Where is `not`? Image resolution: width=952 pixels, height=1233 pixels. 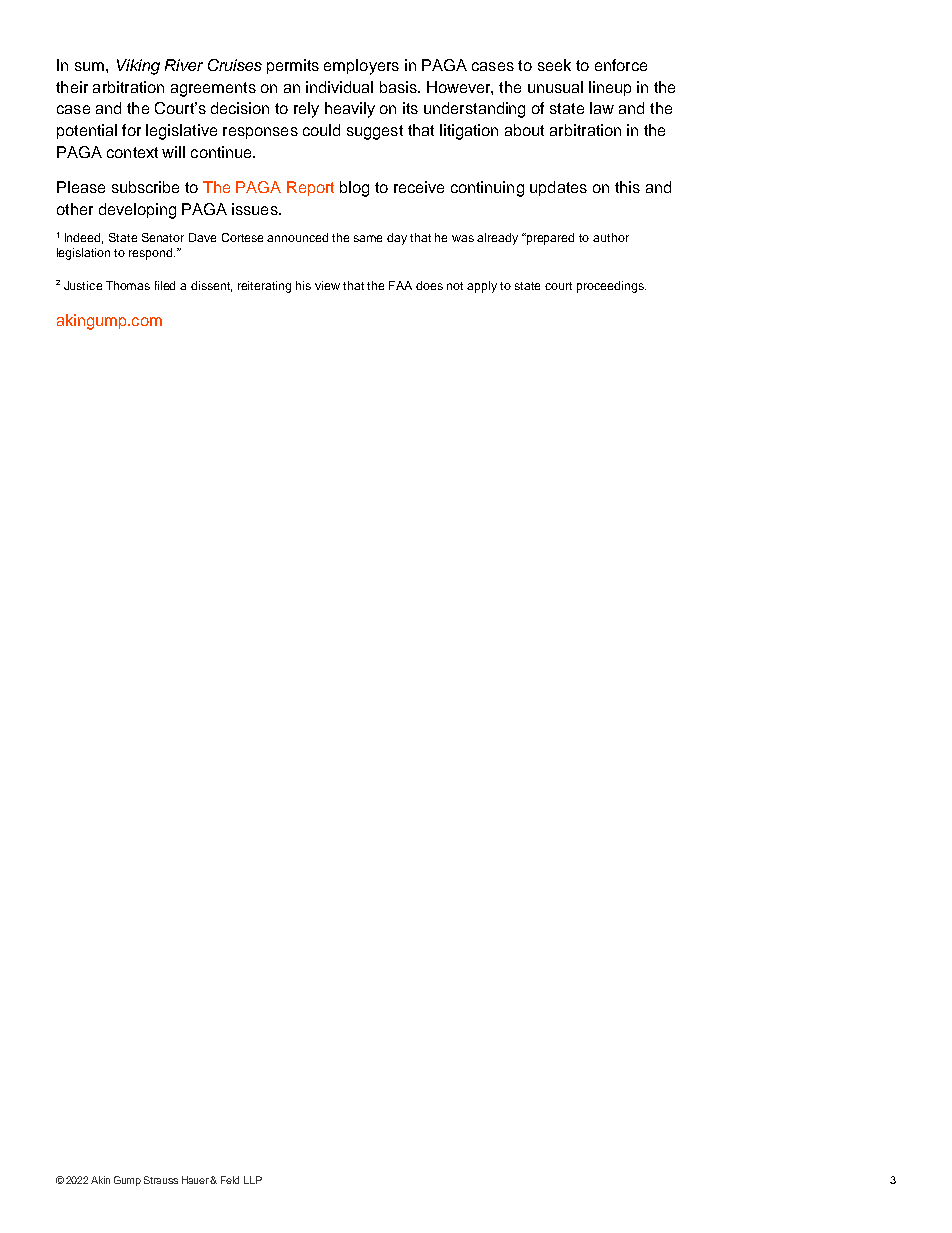
not is located at coordinates (455, 286).
